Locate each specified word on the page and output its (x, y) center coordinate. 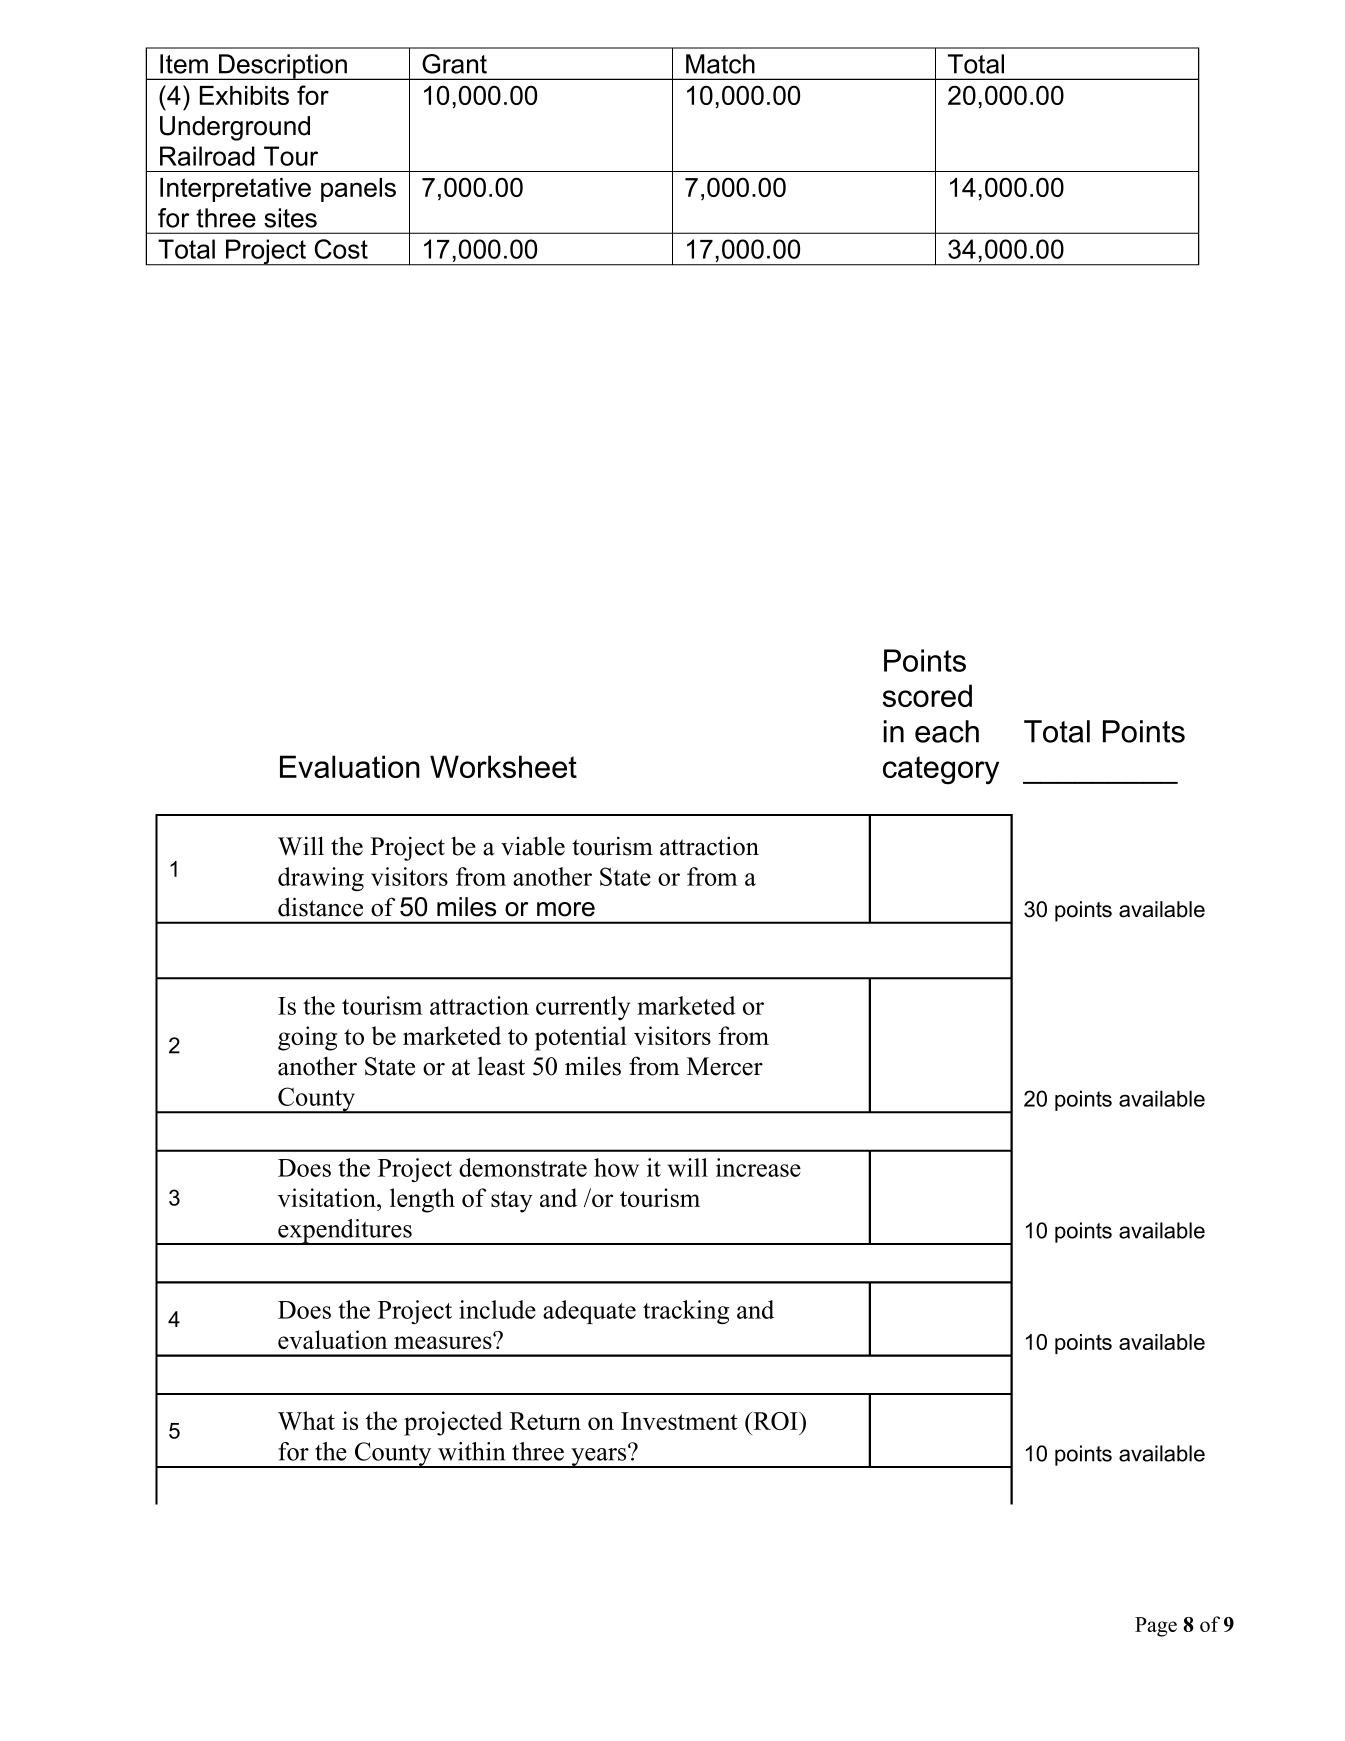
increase (758, 1167)
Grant (454, 64)
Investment (679, 1421)
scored (927, 695)
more (566, 909)
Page (1156, 1627)
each (947, 731)
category (941, 770)
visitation (328, 1197)
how (616, 1167)
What (306, 1420)
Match (720, 64)
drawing (321, 879)
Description (283, 67)
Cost (341, 249)
